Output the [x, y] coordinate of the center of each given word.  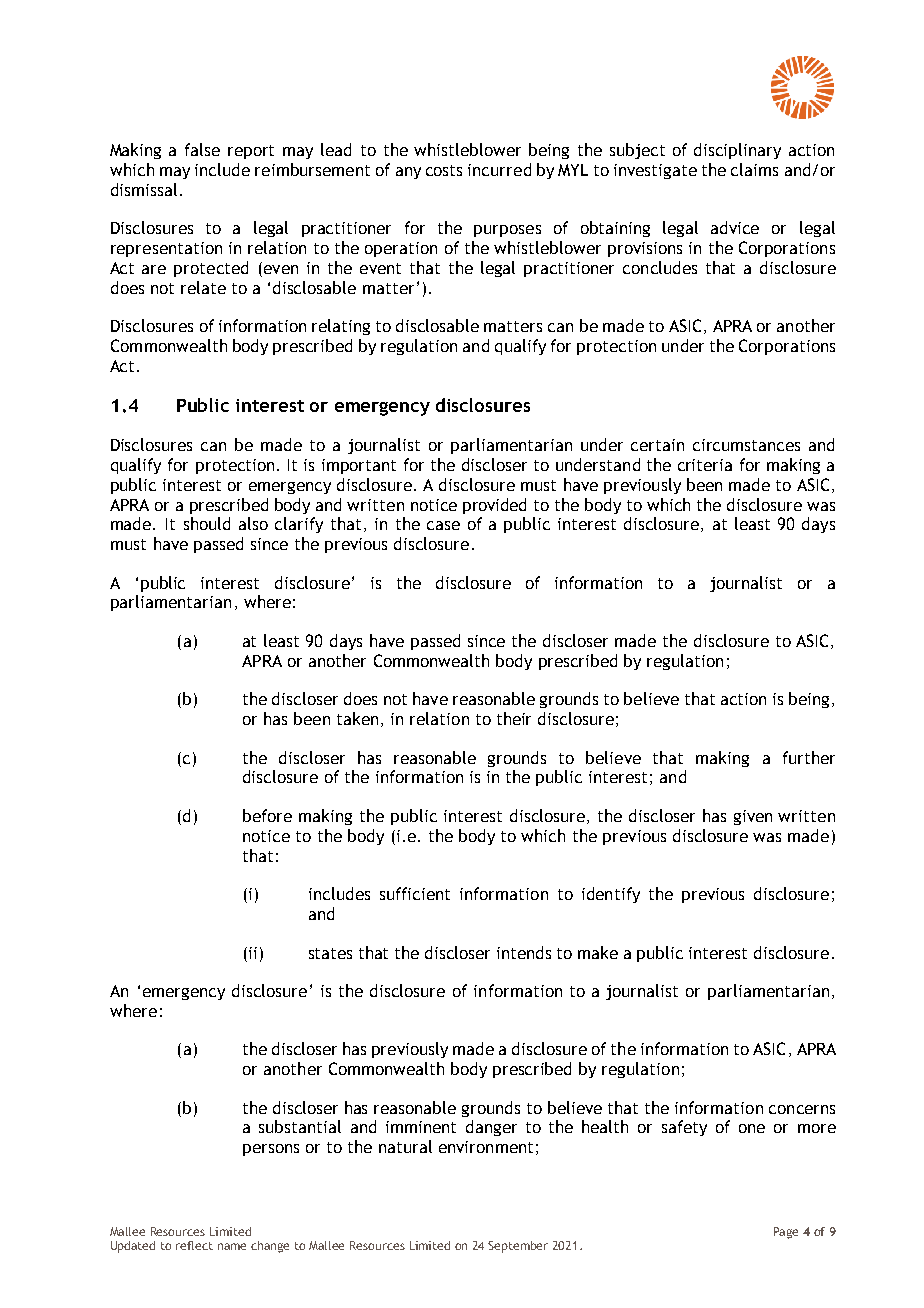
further [809, 757]
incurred [499, 169]
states [330, 953]
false [202, 149]
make [598, 952]
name [232, 1246]
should [207, 523]
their [514, 718]
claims [754, 169]
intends [524, 952]
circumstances [746, 445]
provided [494, 506]
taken [357, 718]
